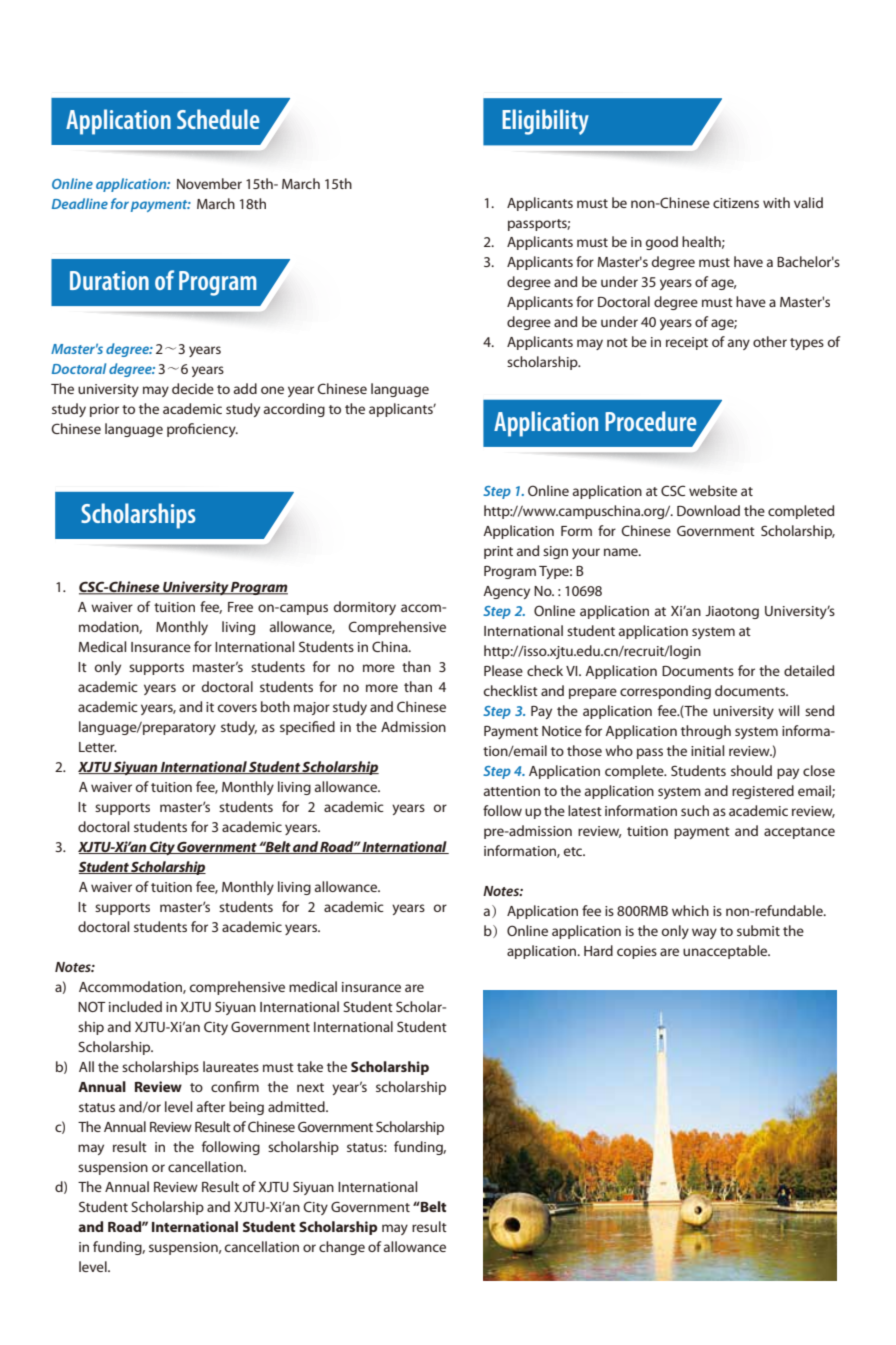  Describe the element at coordinates (574, 851) in the screenshot. I see `etc` at that location.
